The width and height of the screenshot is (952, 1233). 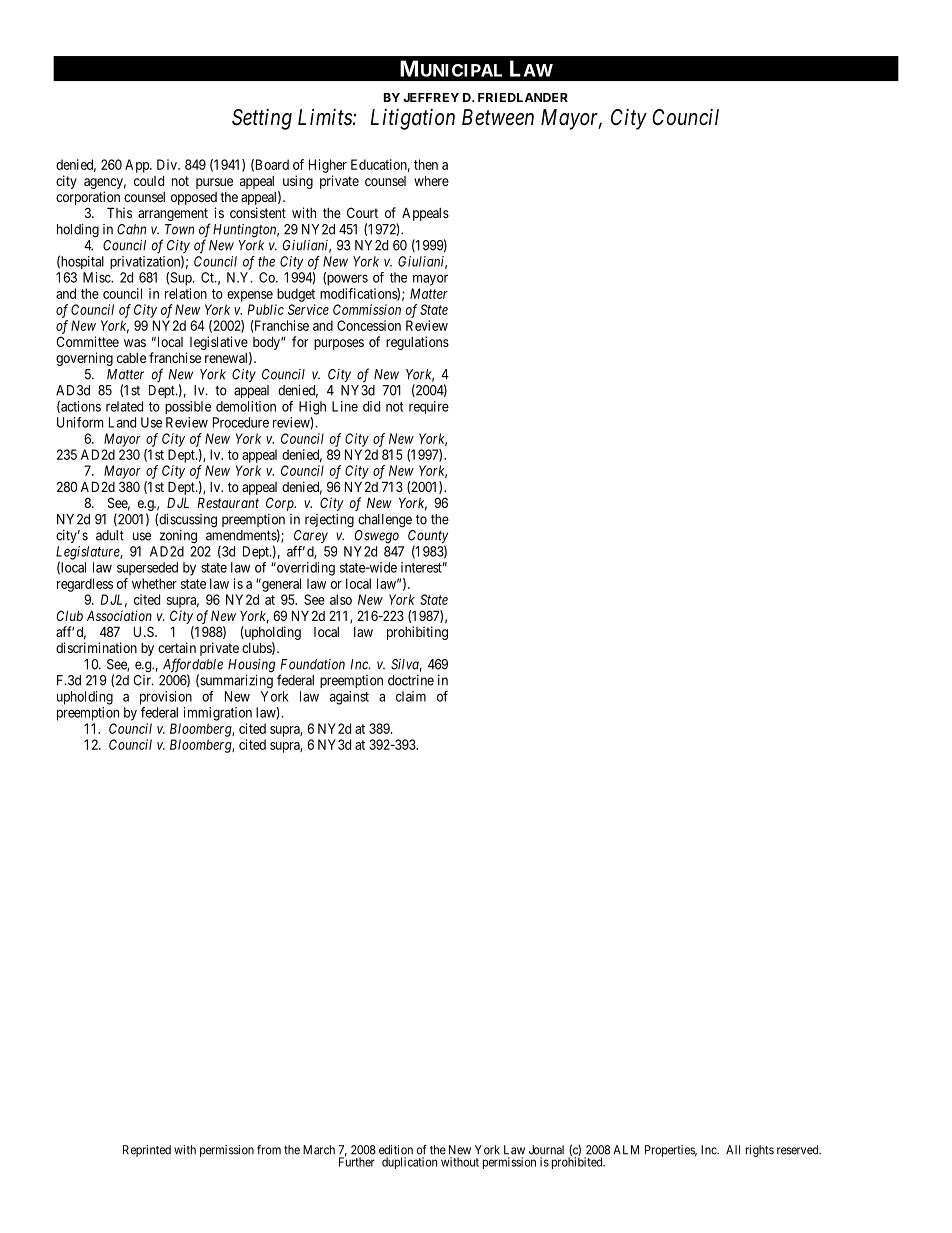 I want to click on edition, so click(x=396, y=1150).
